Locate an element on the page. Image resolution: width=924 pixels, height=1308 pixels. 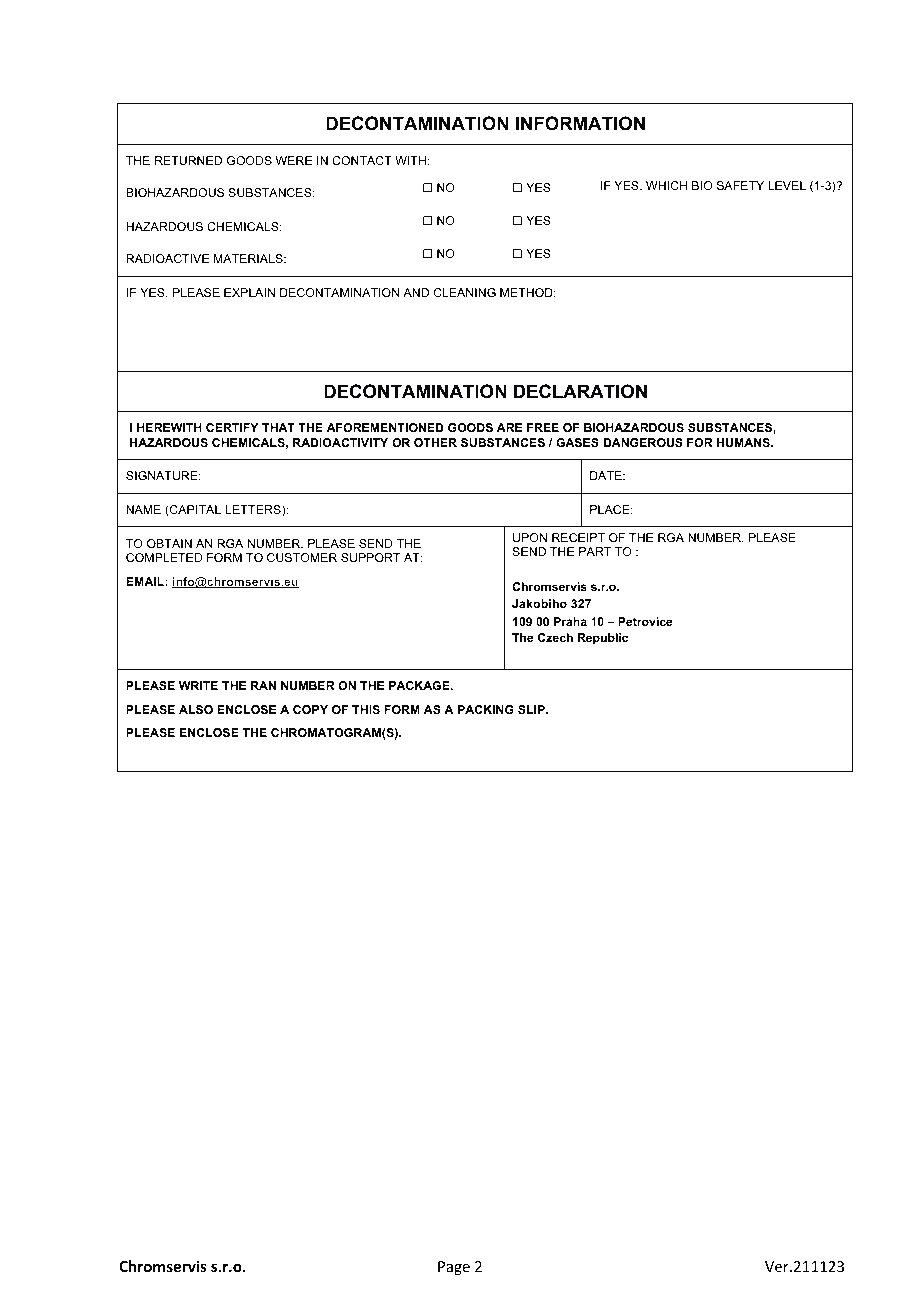
RETURNED is located at coordinates (188, 160).
